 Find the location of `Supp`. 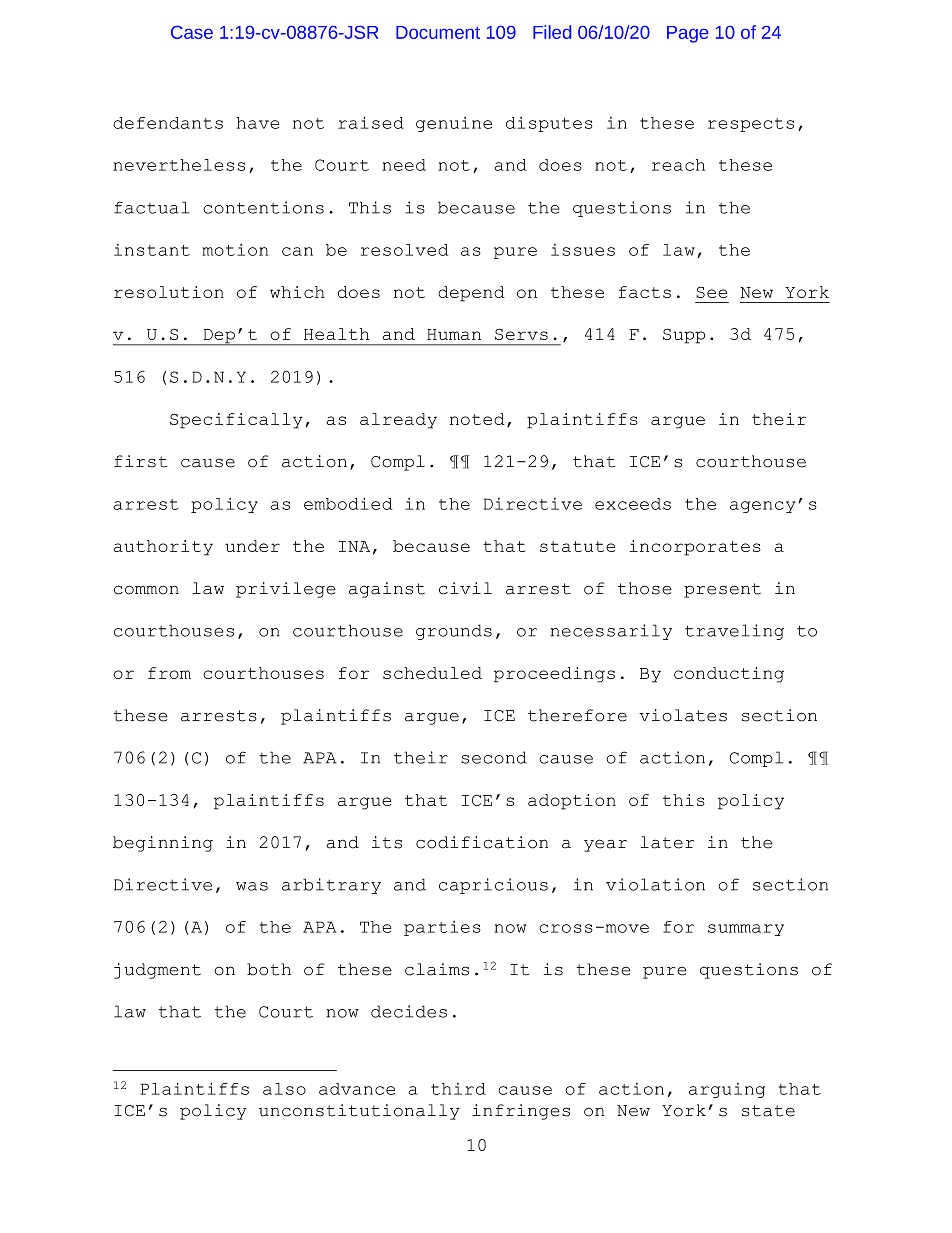

Supp is located at coordinates (684, 336).
